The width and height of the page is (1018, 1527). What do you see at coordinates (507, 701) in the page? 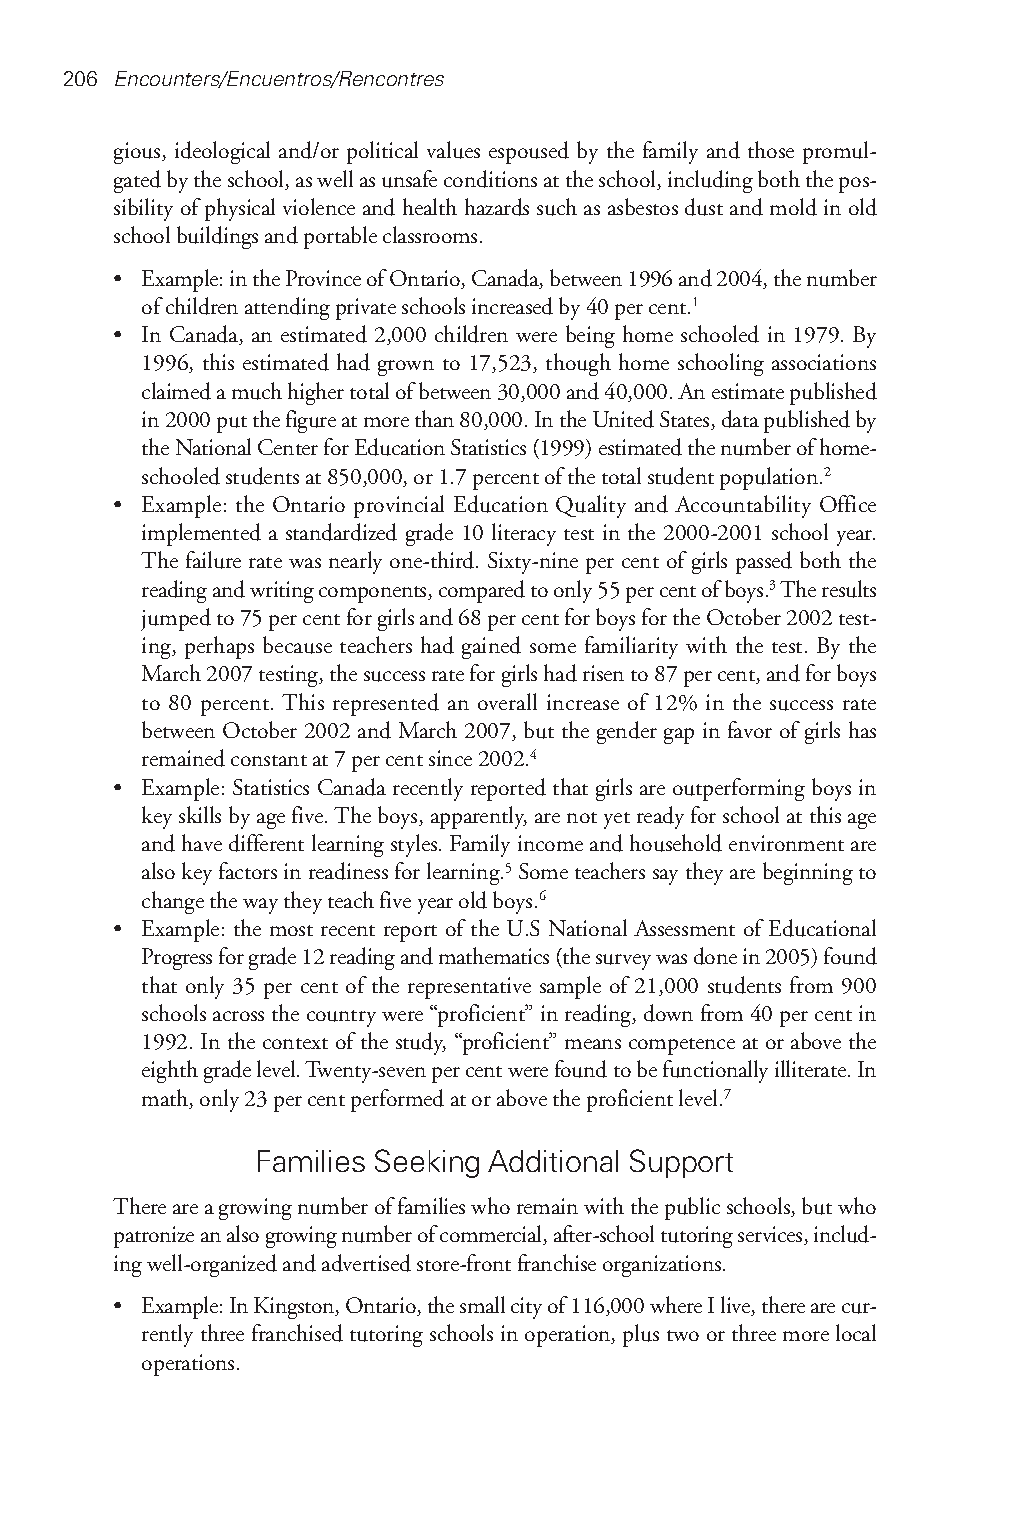
I see `overall` at bounding box center [507, 701].
